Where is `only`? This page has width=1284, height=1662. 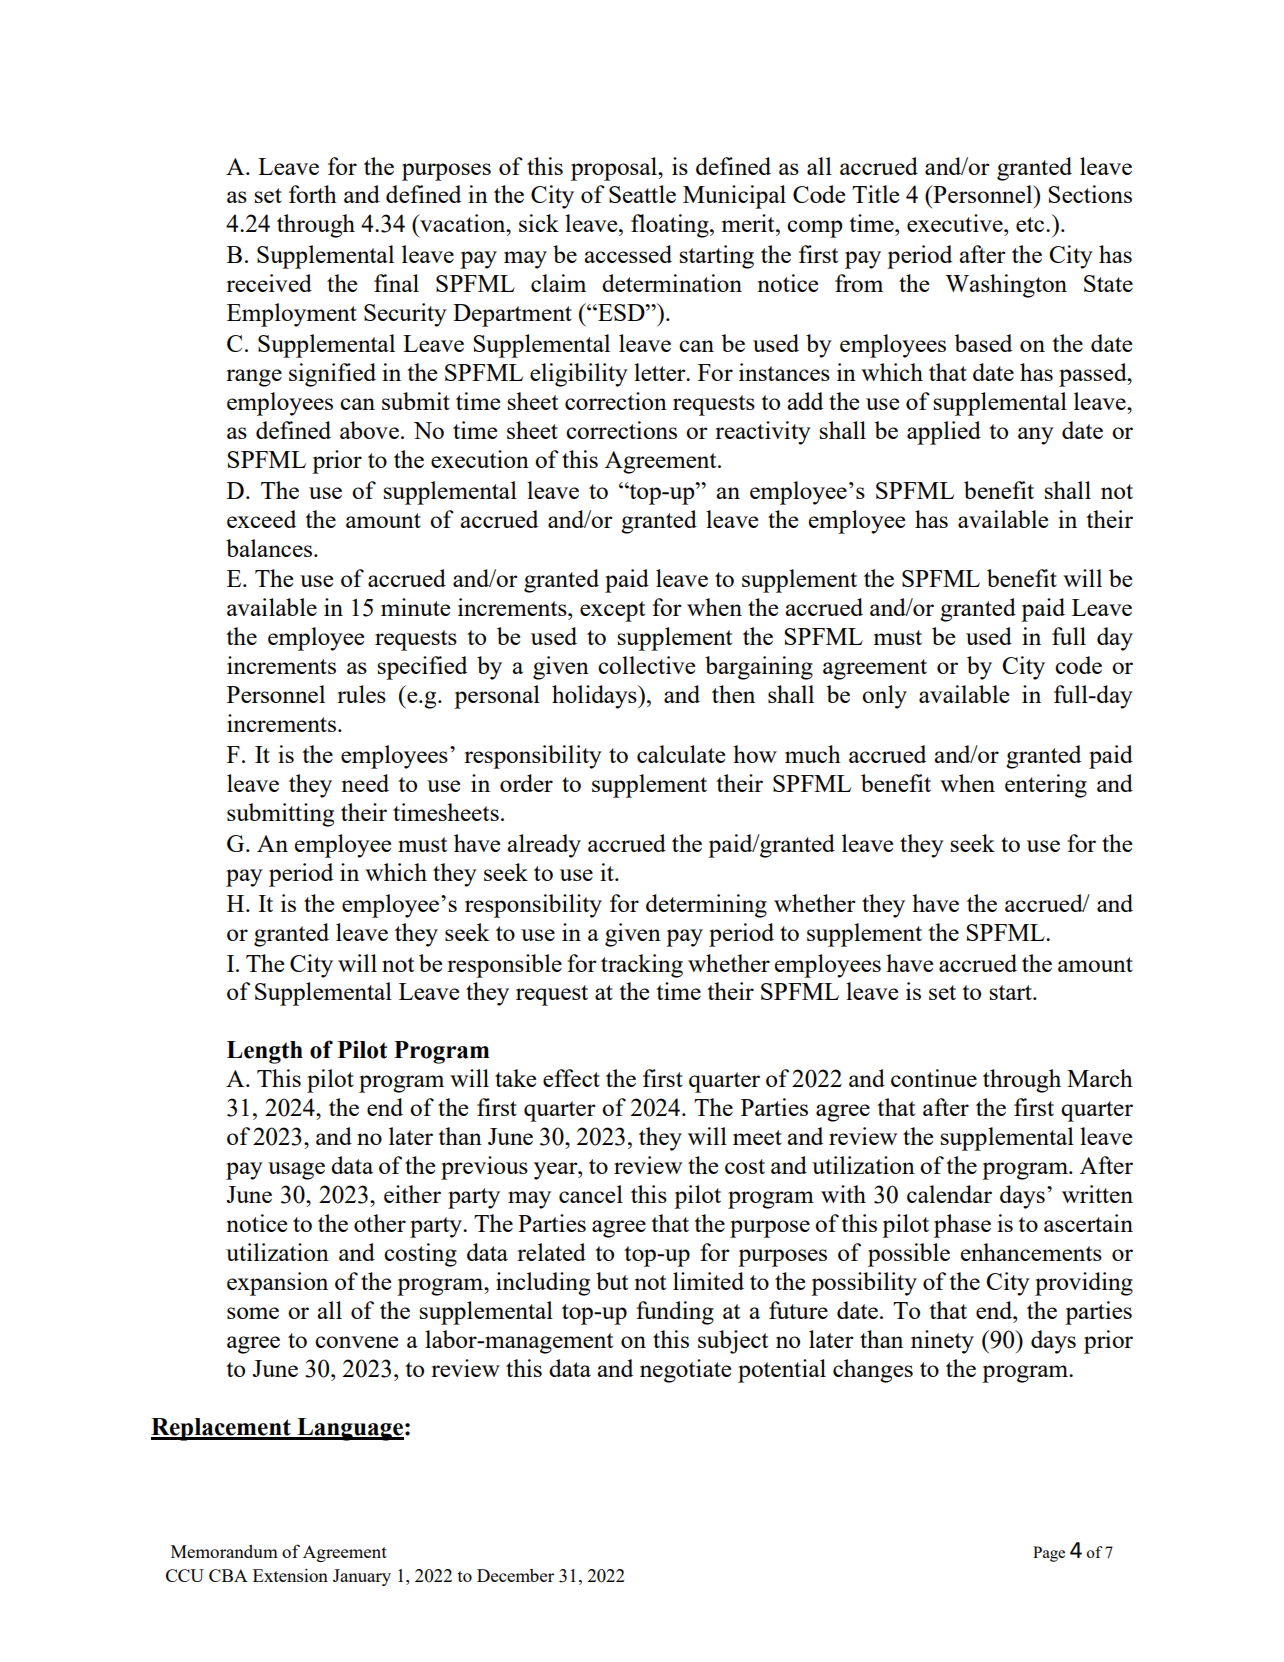 only is located at coordinates (884, 697).
